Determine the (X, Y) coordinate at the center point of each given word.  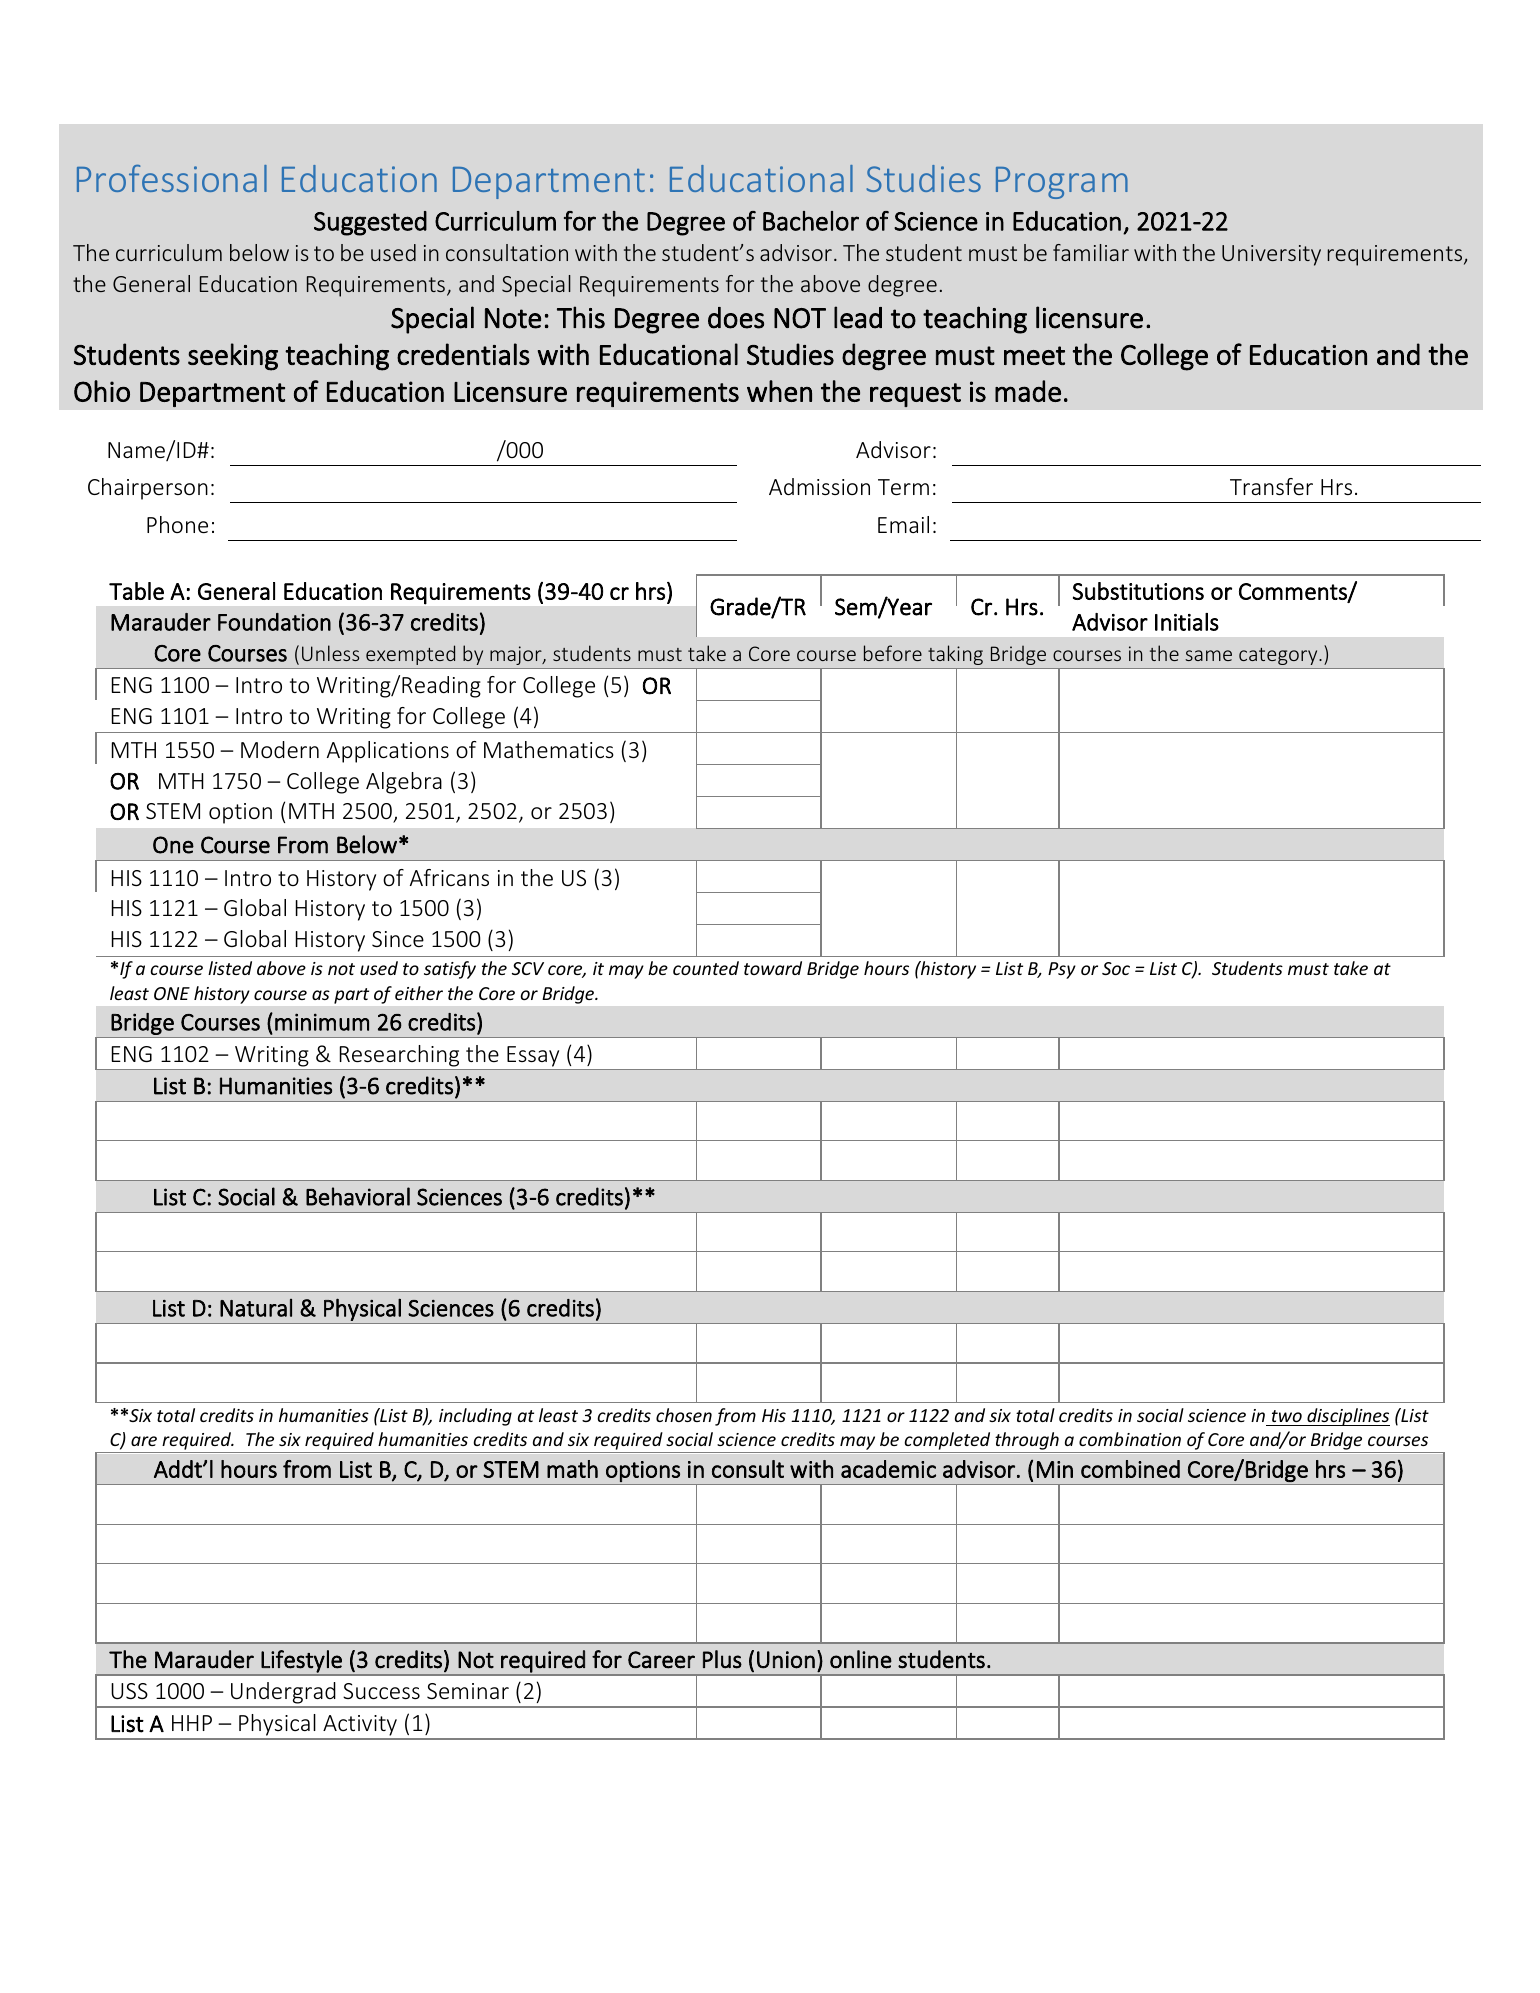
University (1271, 255)
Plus (722, 1659)
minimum (322, 1022)
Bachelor (811, 221)
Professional (172, 178)
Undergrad (283, 1694)
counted (706, 968)
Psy (1062, 970)
